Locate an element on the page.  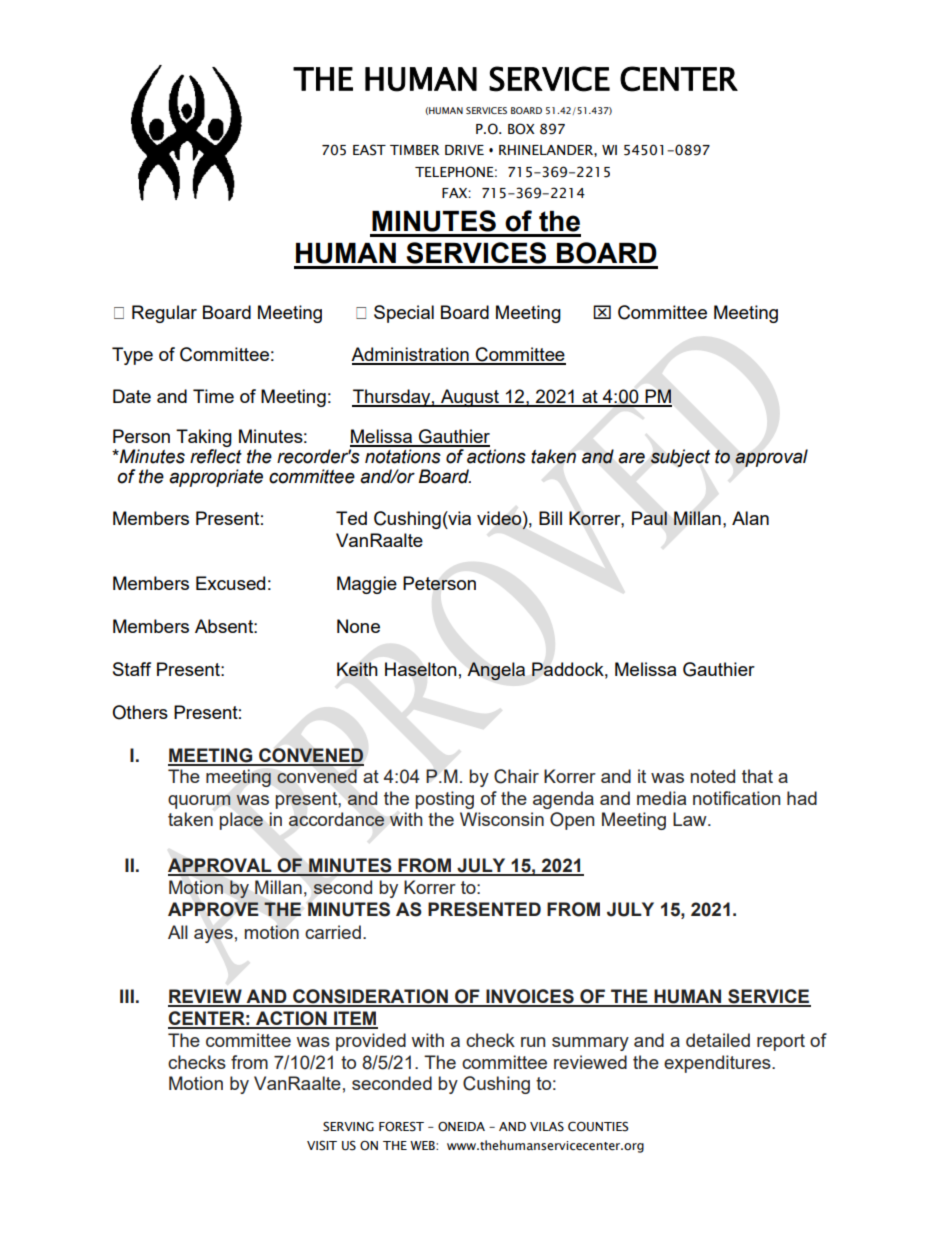
ONEIDA is located at coordinates (461, 1127).
